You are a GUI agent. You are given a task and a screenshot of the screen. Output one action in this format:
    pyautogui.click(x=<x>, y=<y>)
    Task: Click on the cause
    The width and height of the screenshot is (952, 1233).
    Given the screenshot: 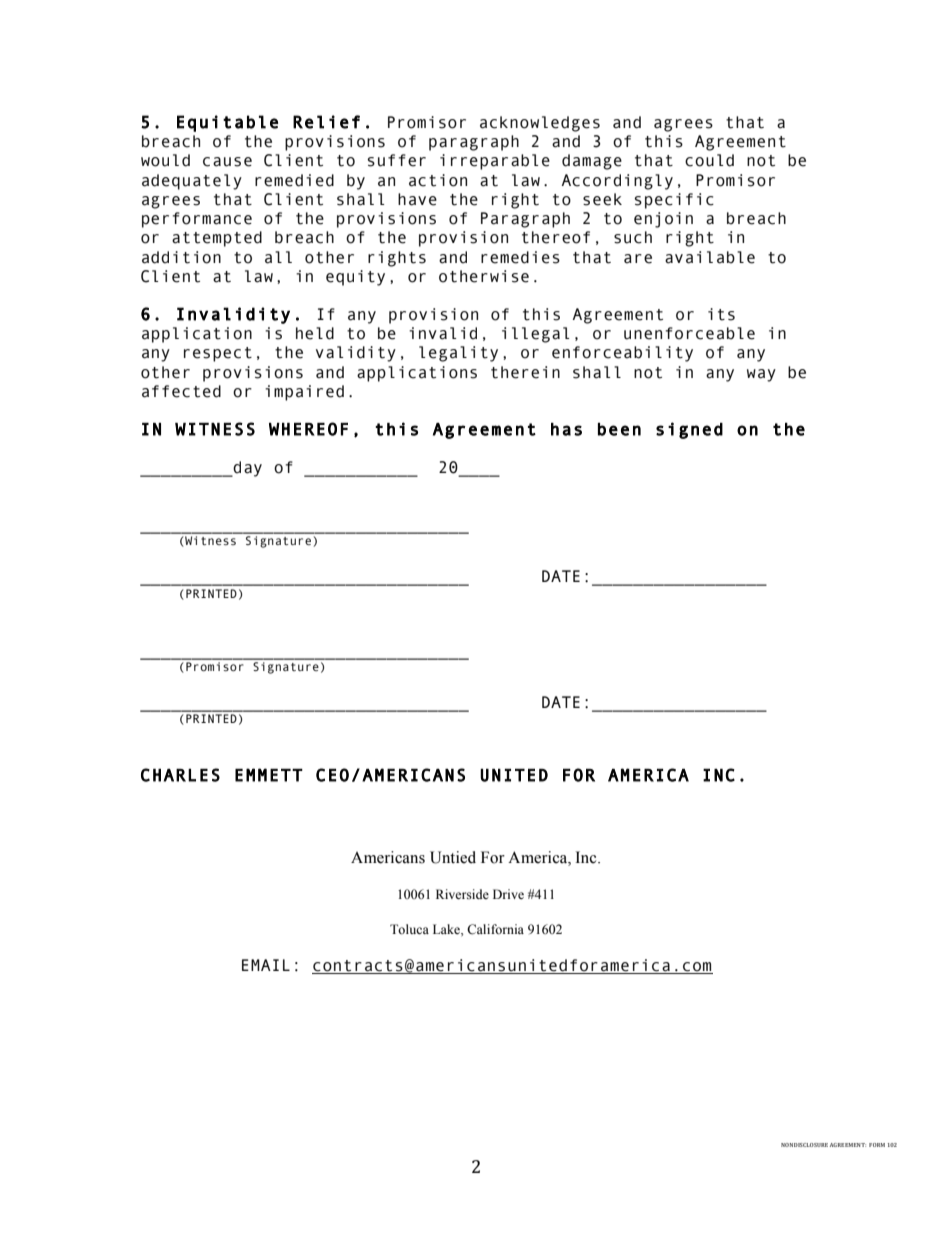 What is the action you would take?
    pyautogui.click(x=227, y=162)
